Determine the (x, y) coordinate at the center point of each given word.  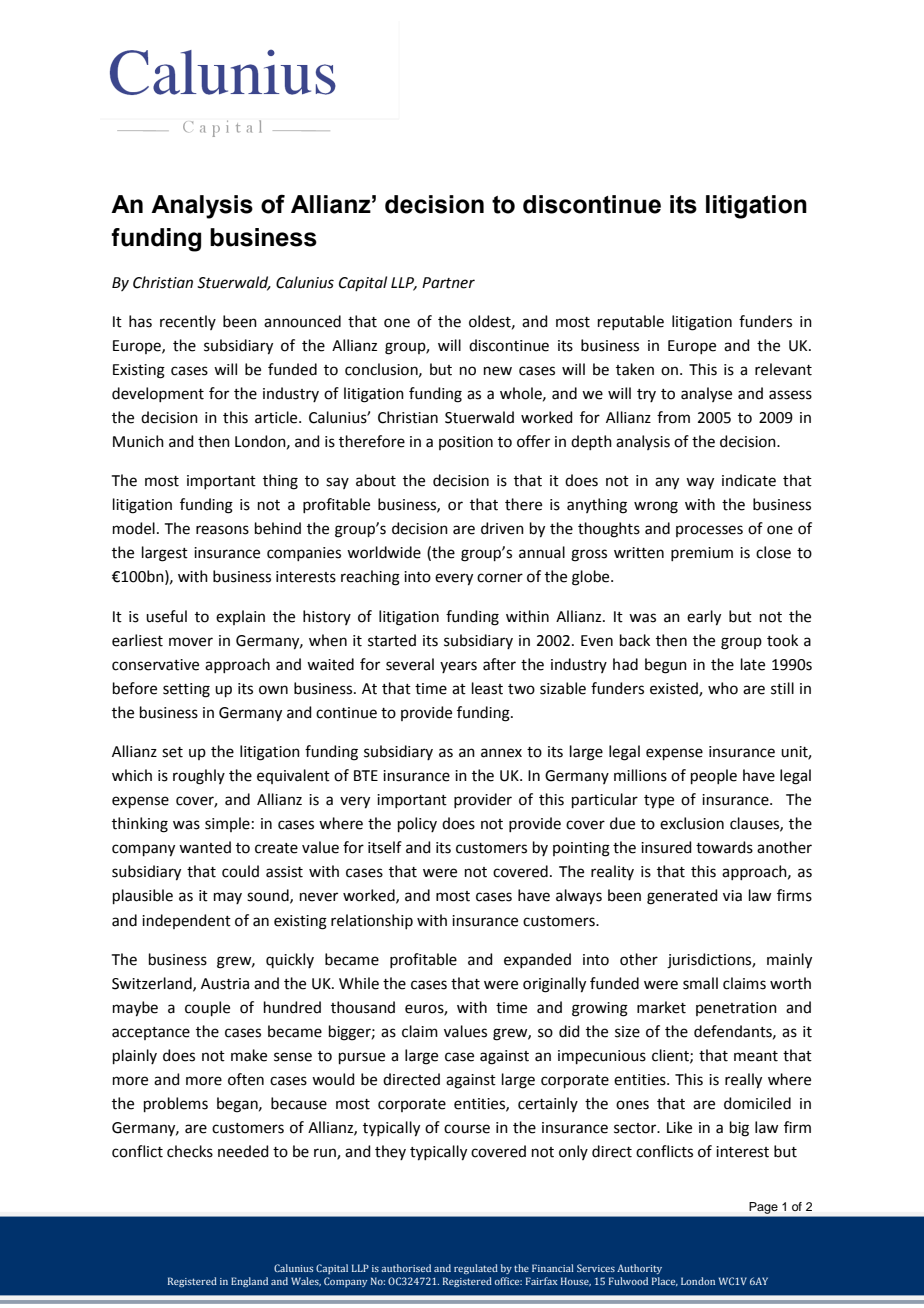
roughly (199, 777)
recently (188, 322)
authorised (406, 1268)
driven (502, 528)
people (714, 776)
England (249, 1282)
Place (665, 1281)
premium (702, 554)
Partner (448, 283)
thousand (363, 1007)
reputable (631, 322)
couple (207, 1008)
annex (501, 753)
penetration (736, 1009)
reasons (222, 530)
